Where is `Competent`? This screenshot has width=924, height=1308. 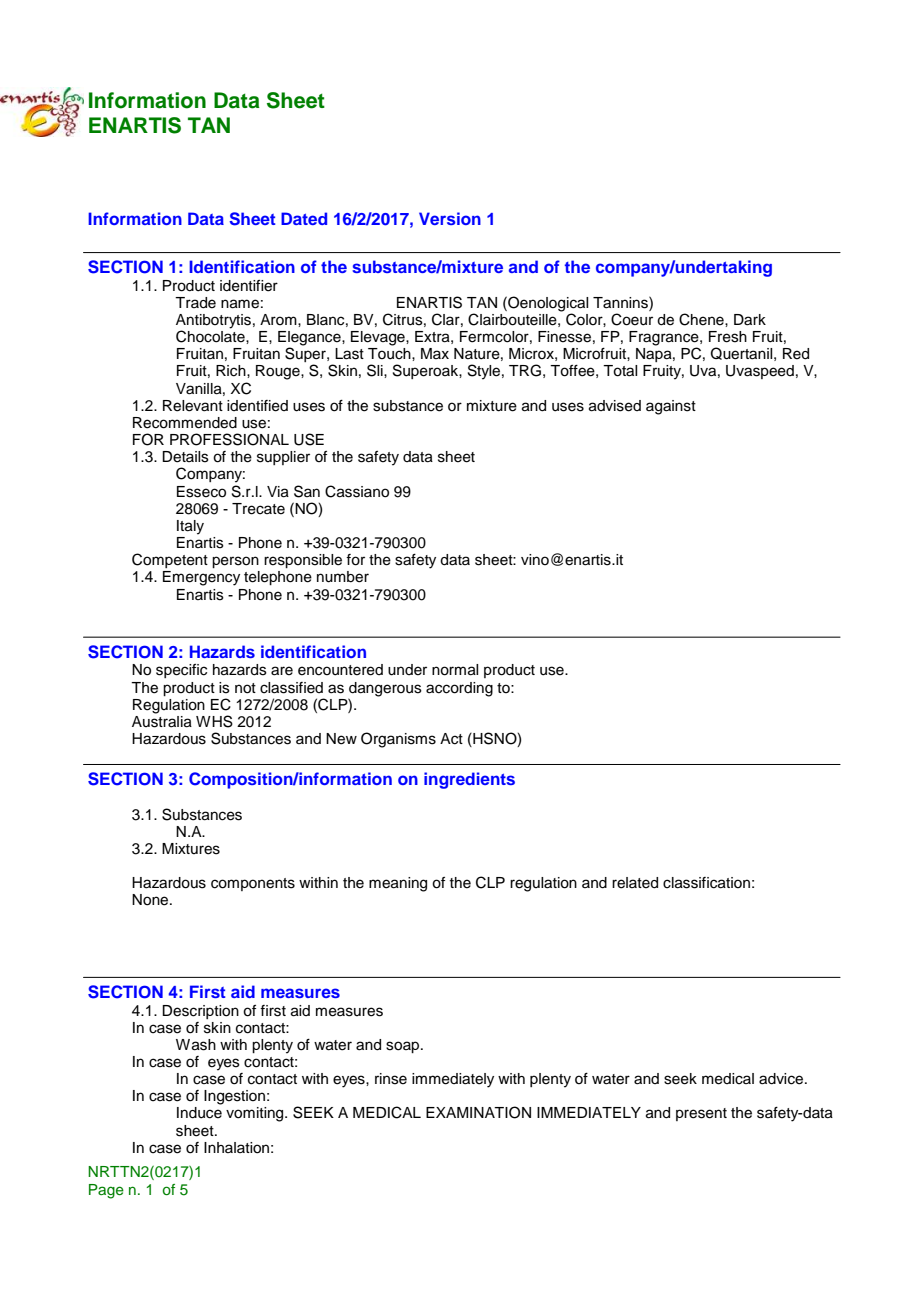 Competent is located at coordinates (170, 560).
